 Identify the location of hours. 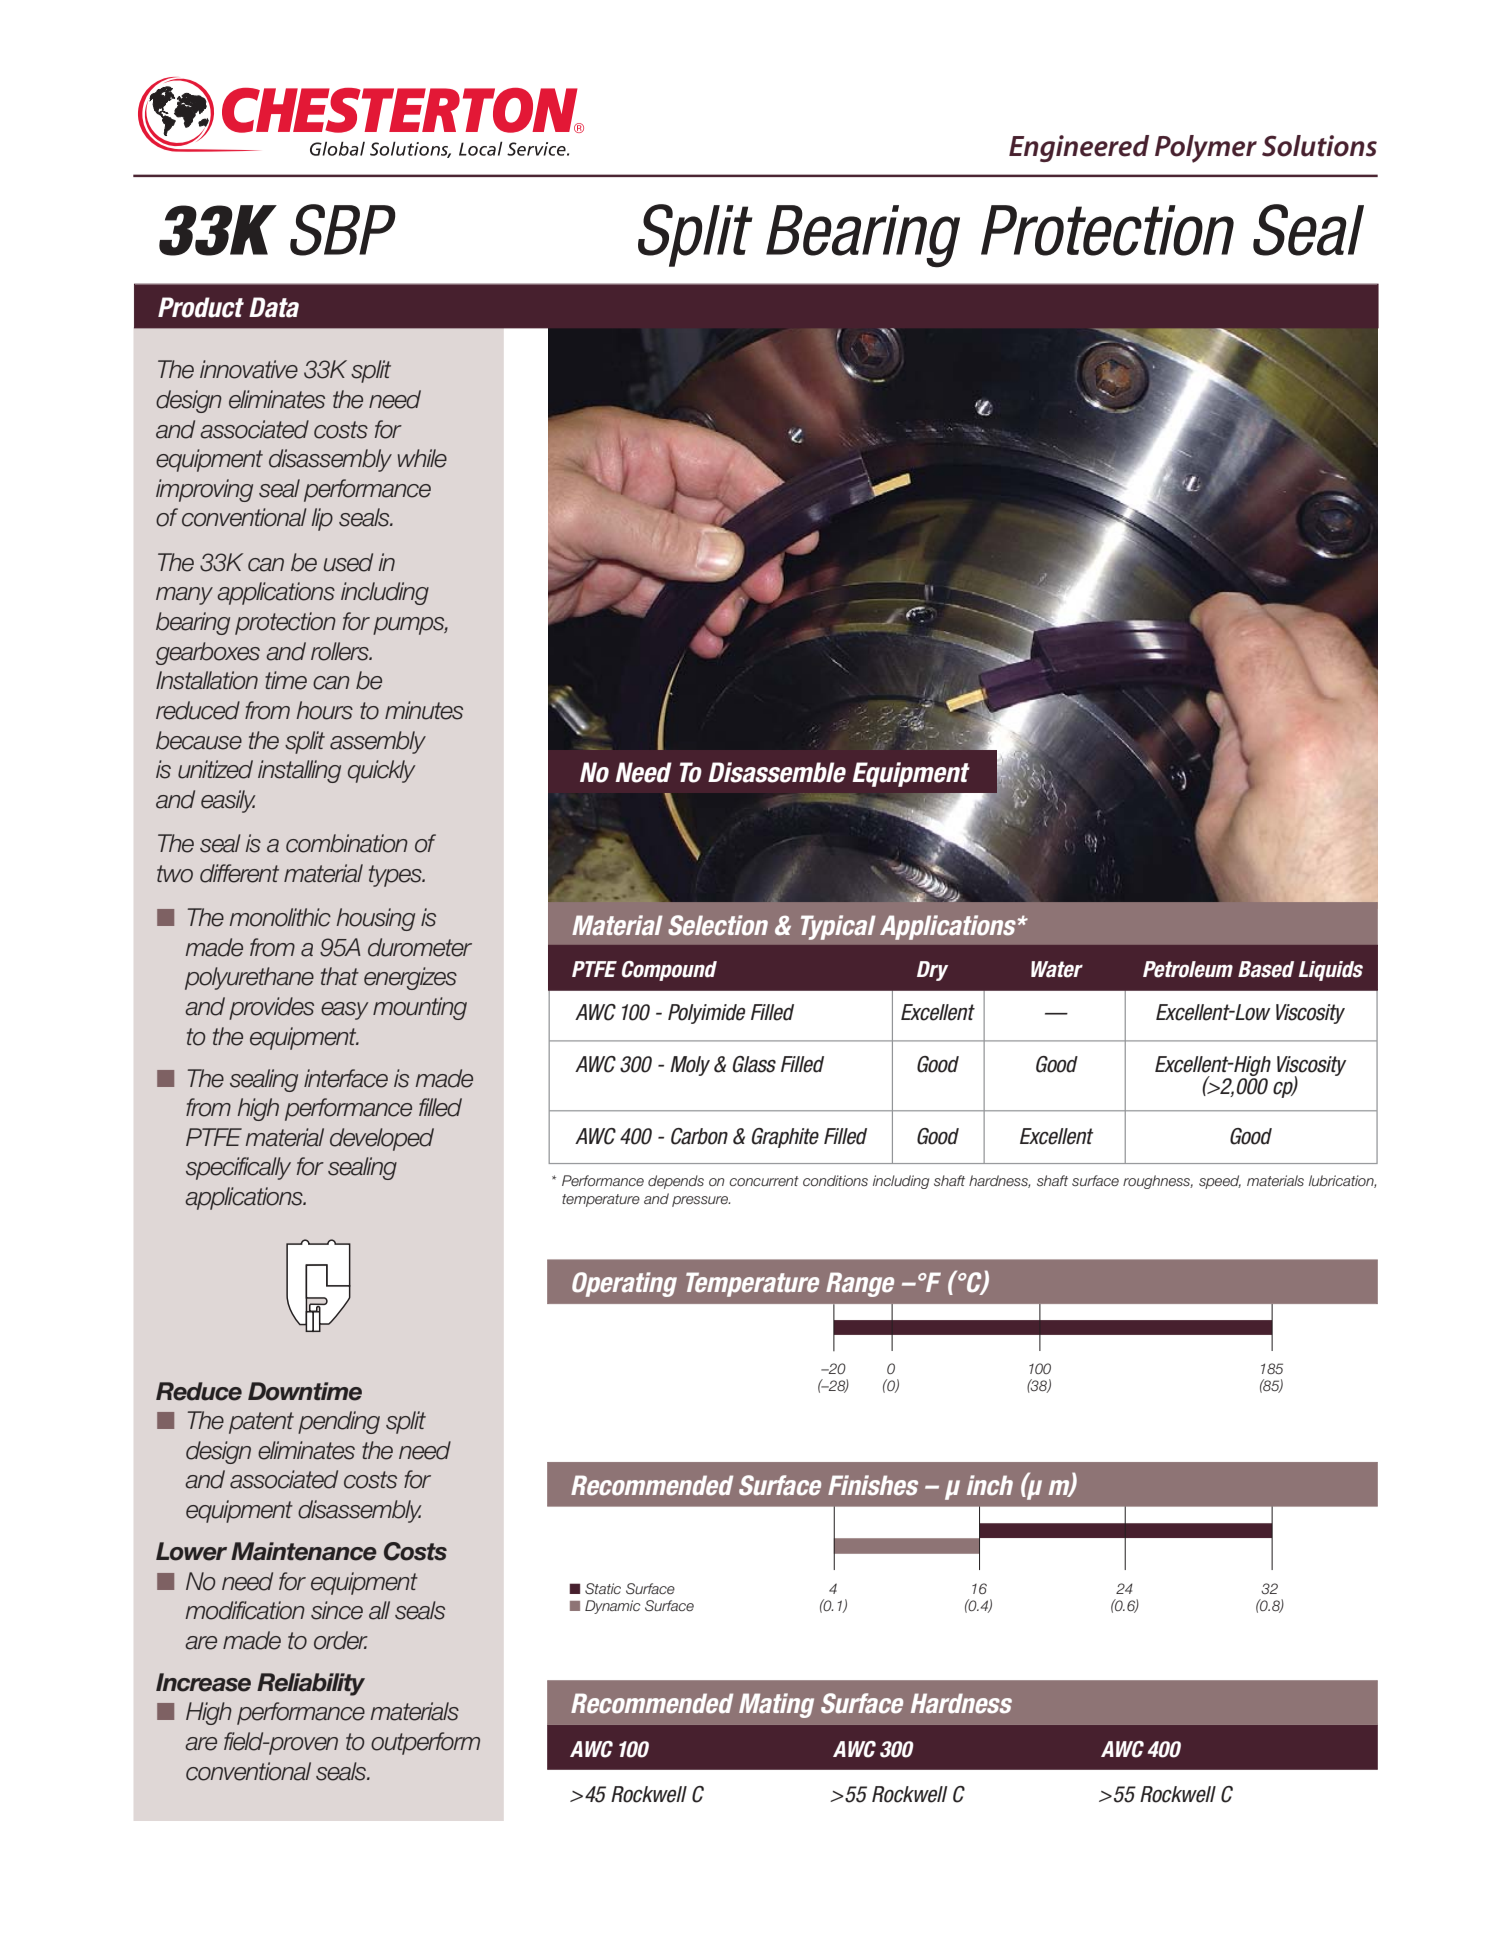
(325, 710).
